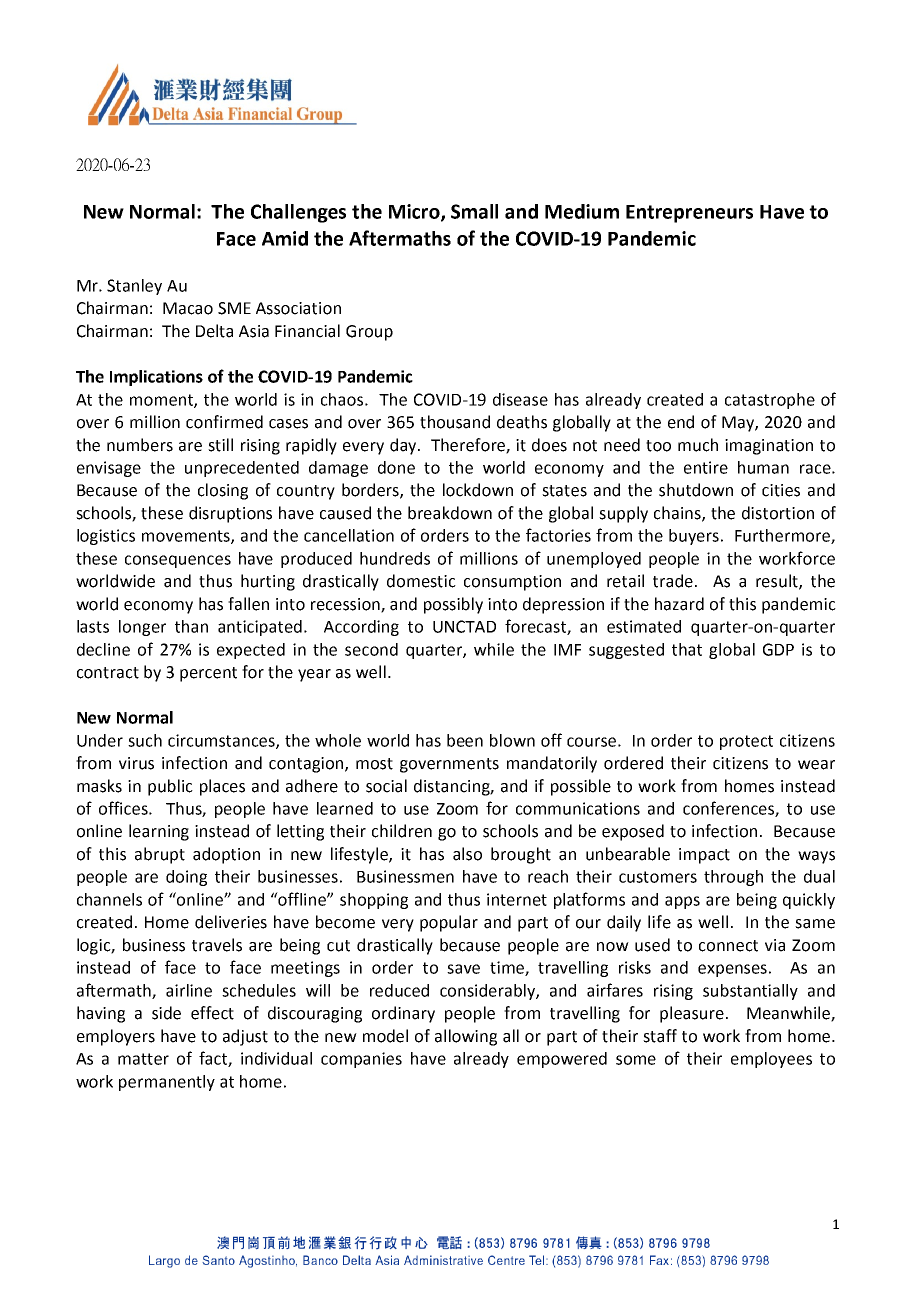  I want to click on allowing, so click(466, 1037).
